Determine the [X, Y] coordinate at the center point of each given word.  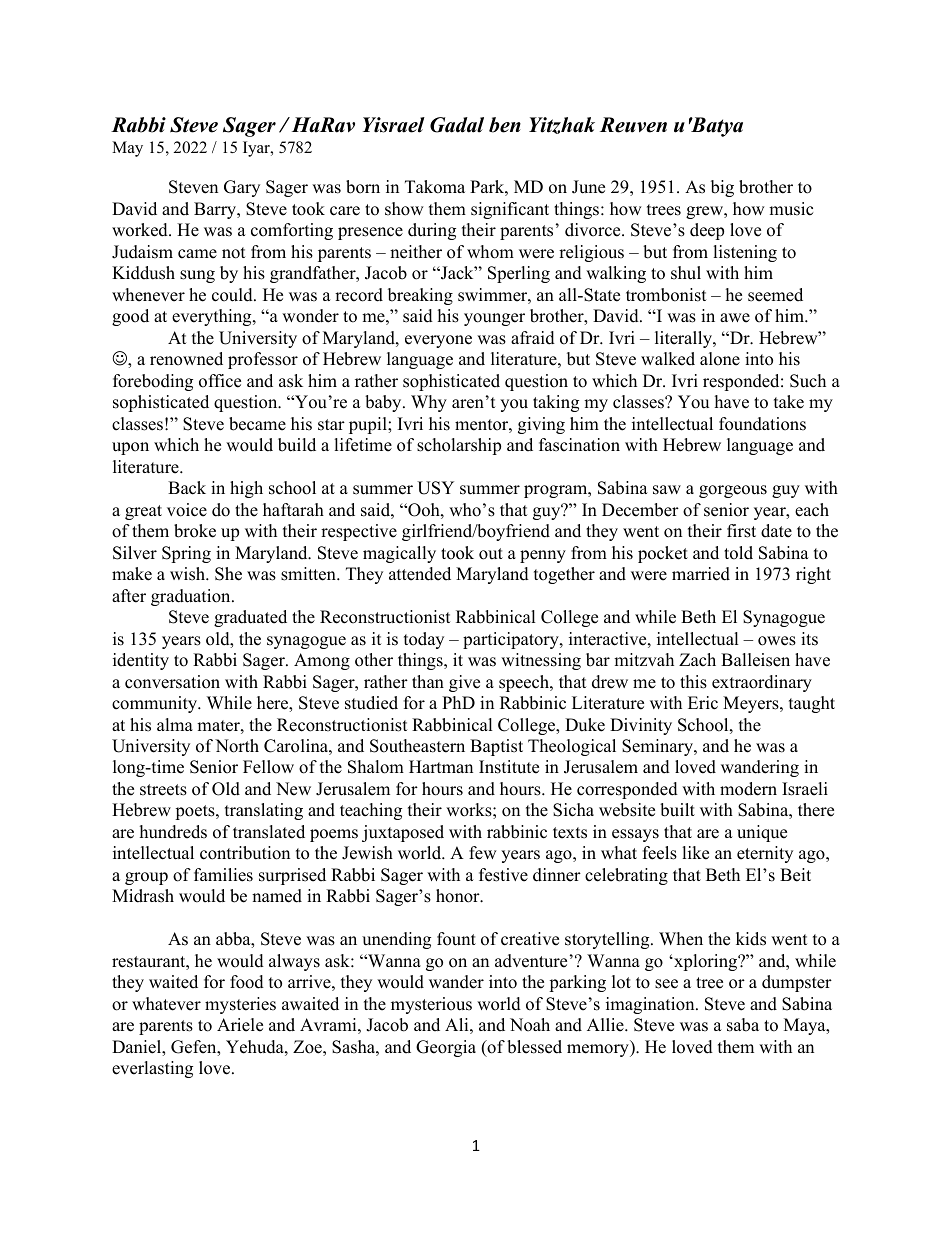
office [220, 381]
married [701, 574]
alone [720, 359]
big [722, 188]
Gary [242, 188]
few [483, 853]
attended [420, 574]
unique [762, 833]
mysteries [240, 1005]
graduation [192, 597]
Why [429, 403]
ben [505, 125]
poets [196, 812]
